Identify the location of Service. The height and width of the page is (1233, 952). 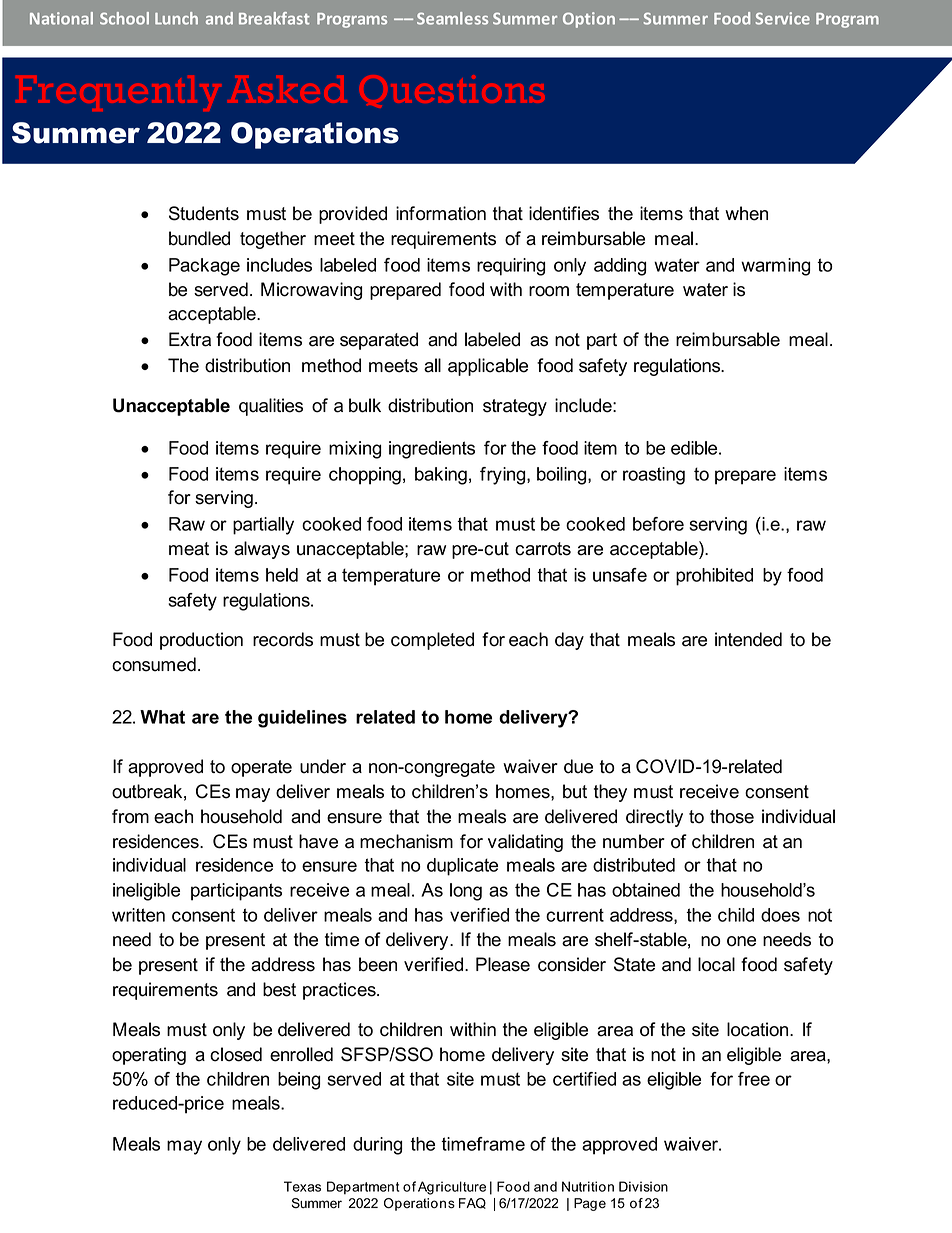
(783, 18).
